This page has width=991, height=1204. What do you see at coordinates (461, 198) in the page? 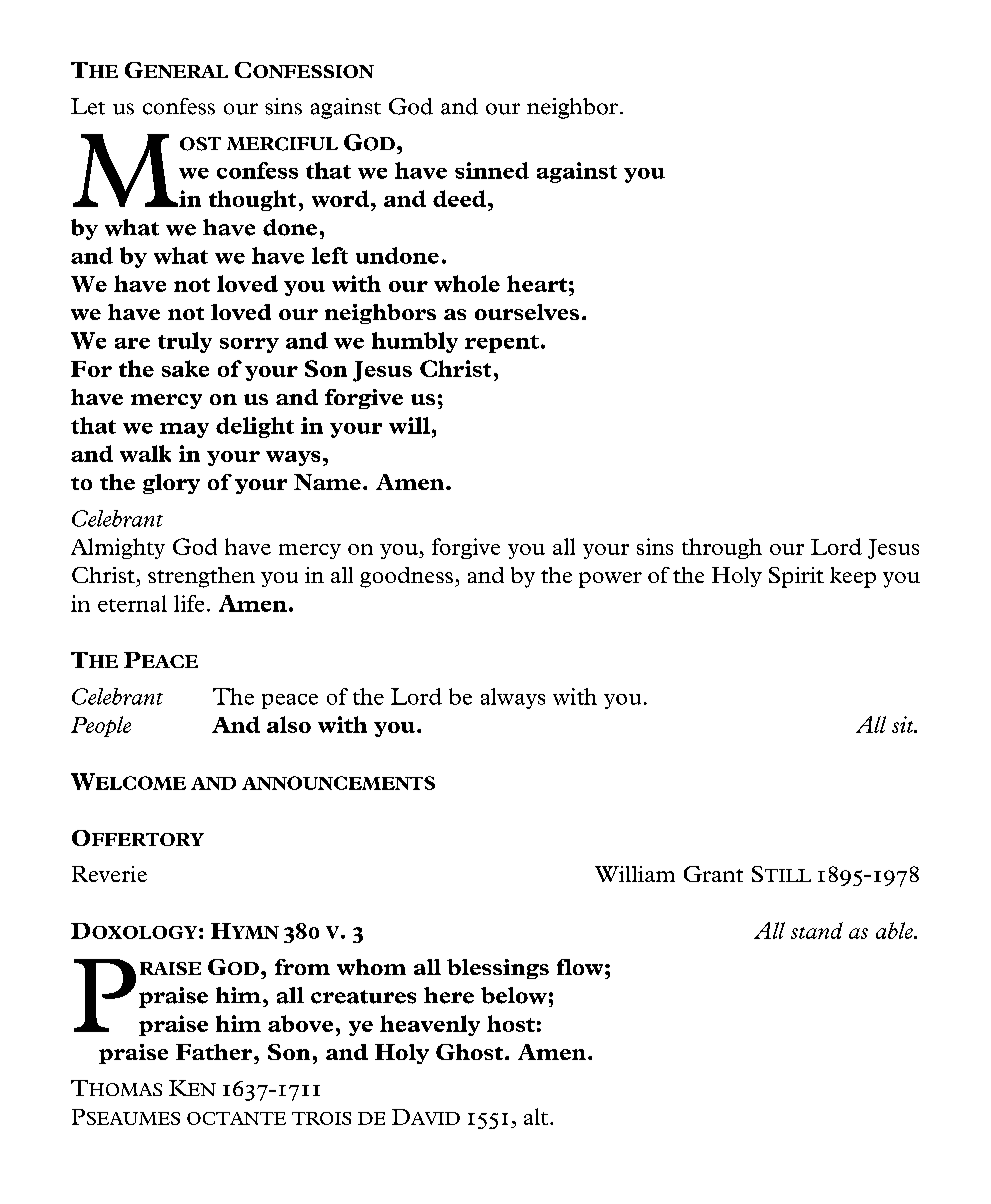
I see `deed` at bounding box center [461, 198].
